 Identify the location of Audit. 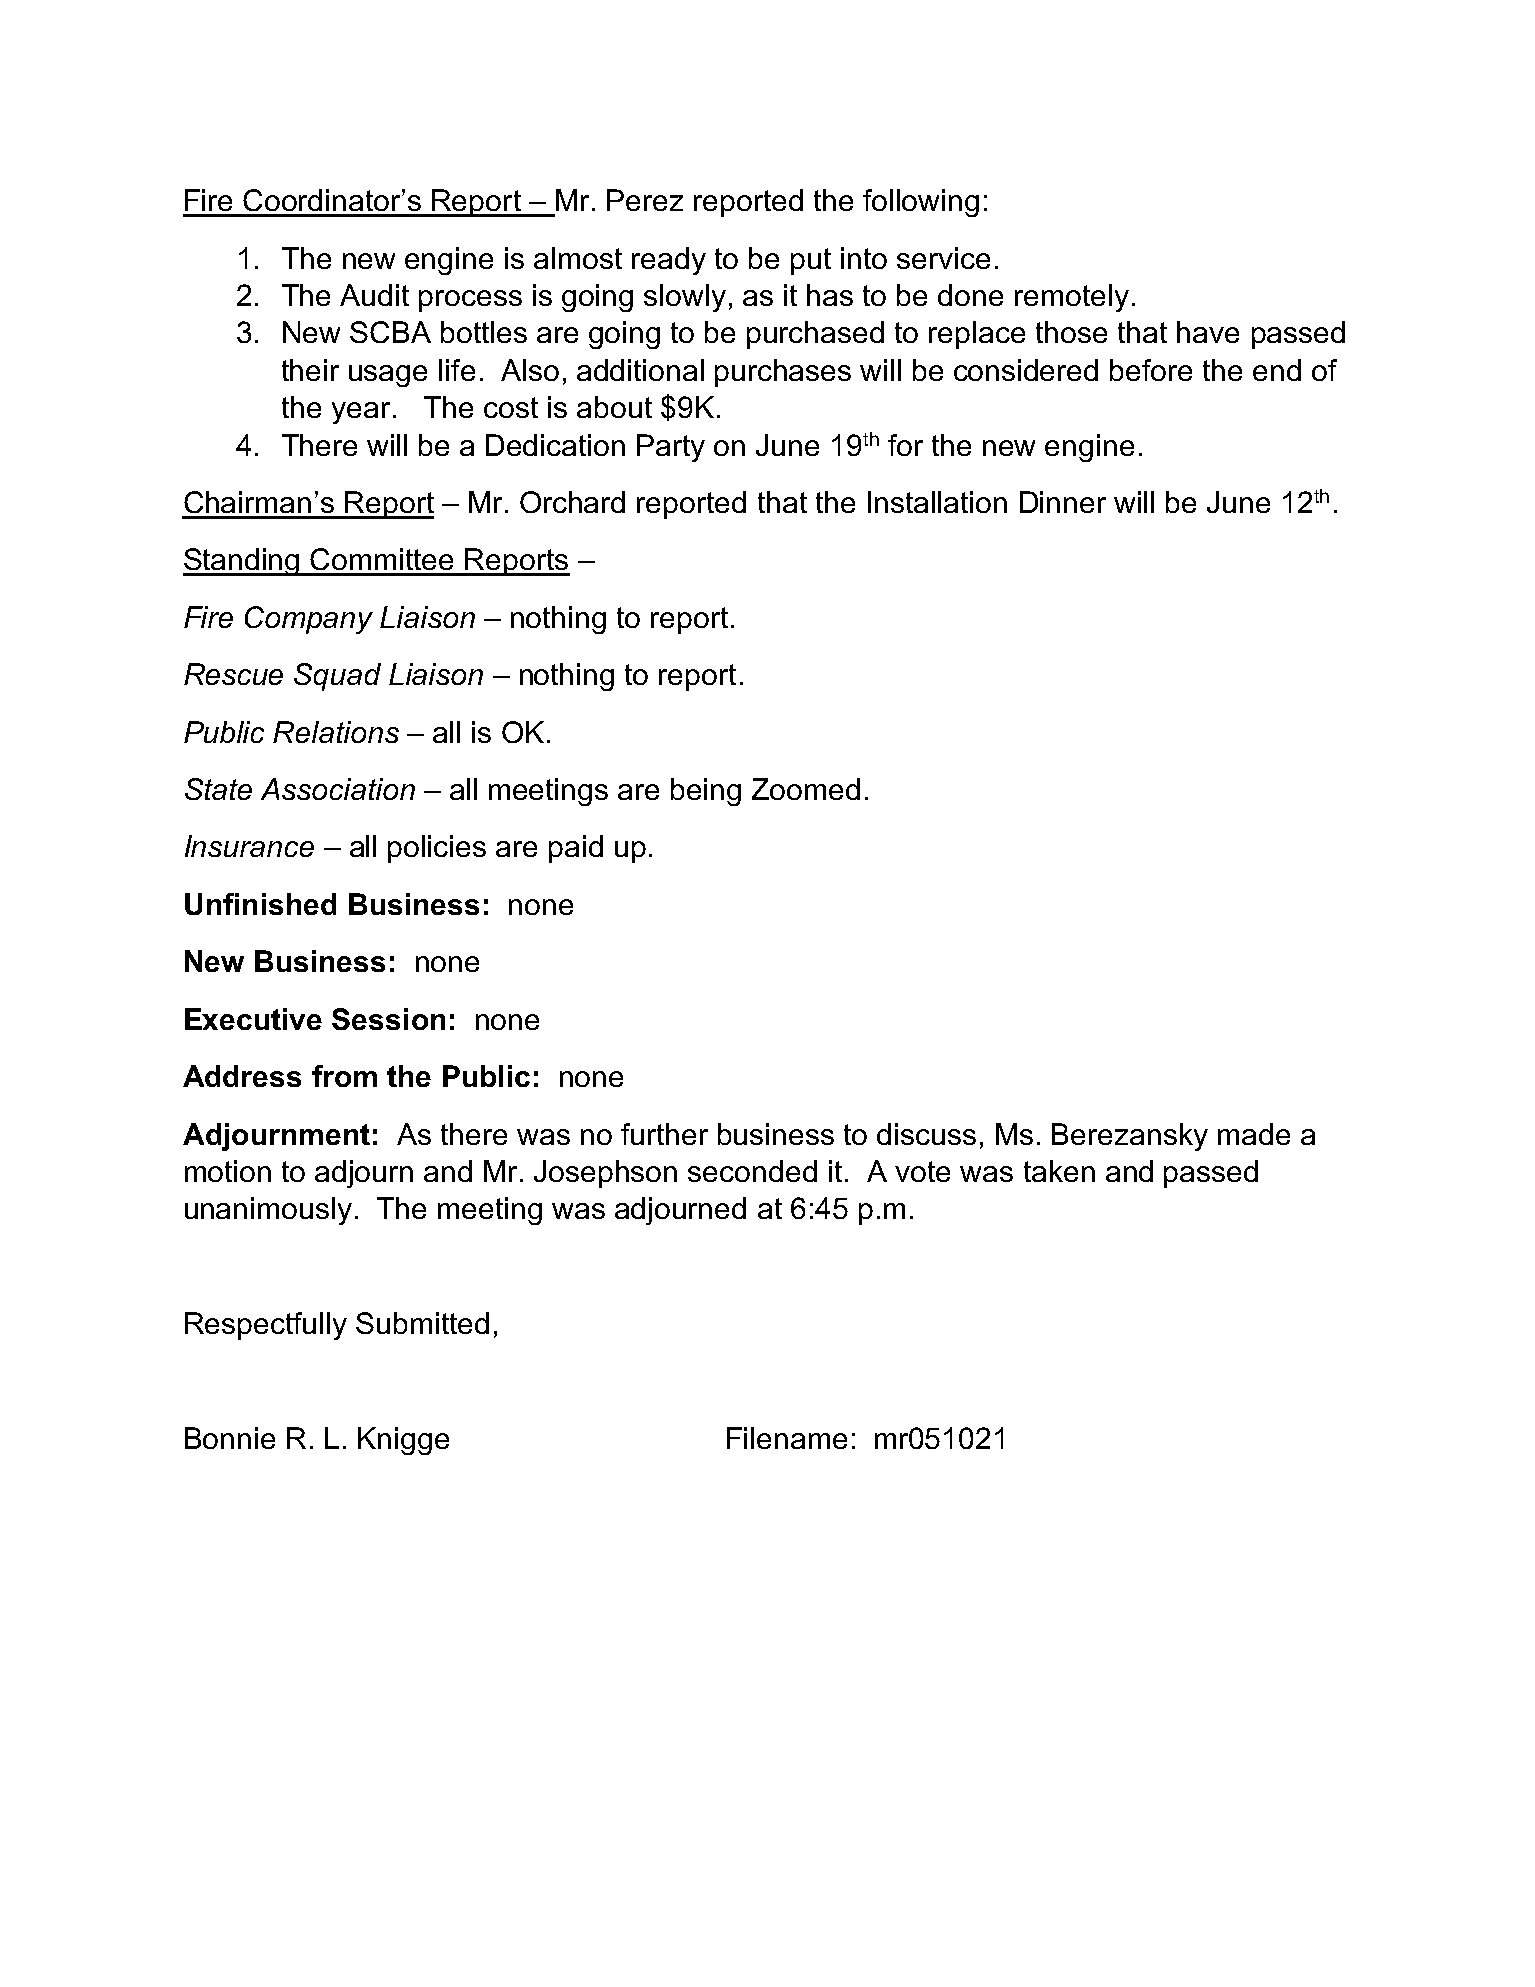
(374, 295).
